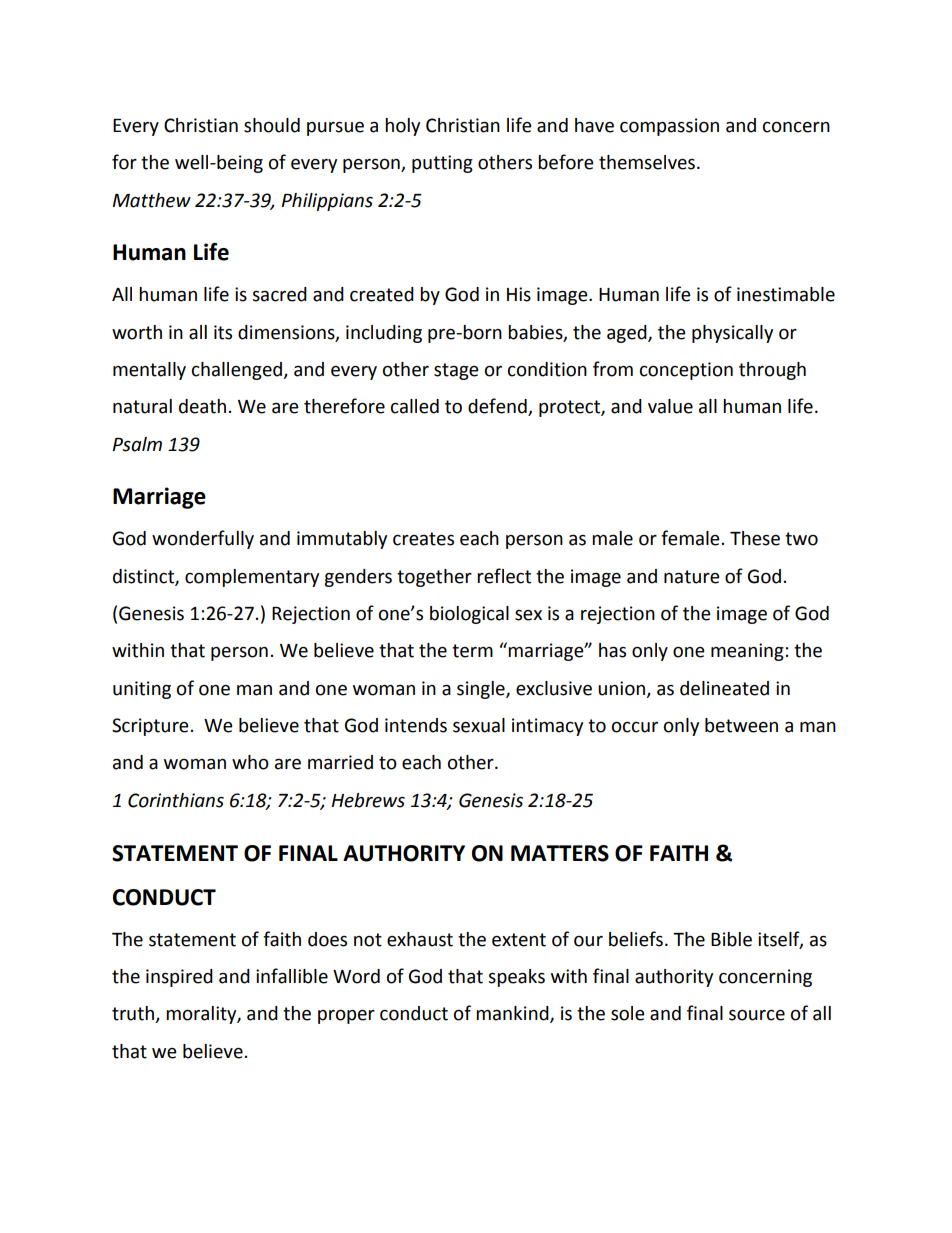 This image has height=1233, width=952. I want to click on nature, so click(692, 577).
